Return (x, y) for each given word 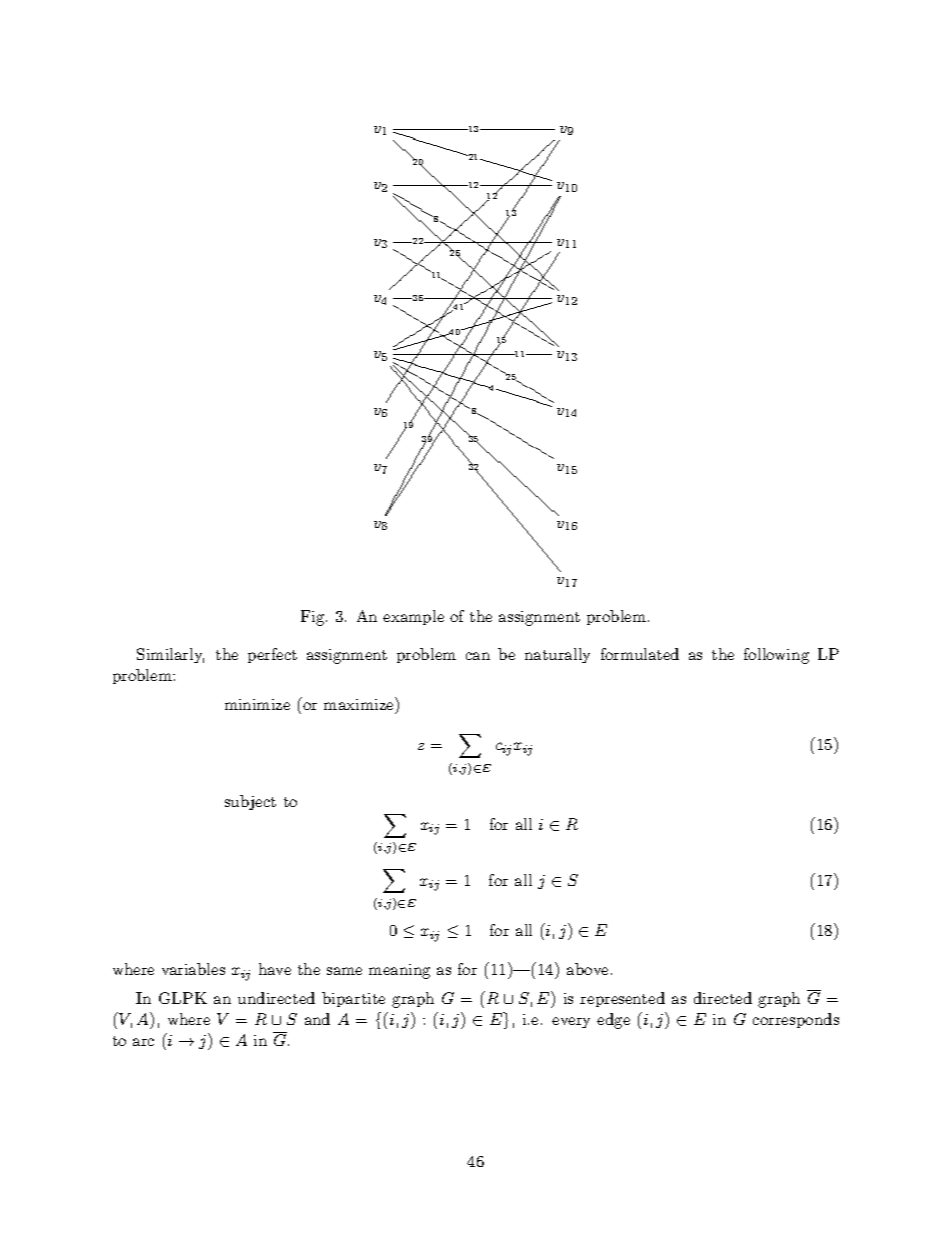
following (776, 656)
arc (143, 1042)
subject (250, 802)
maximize (360, 703)
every (571, 1022)
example (413, 617)
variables (193, 969)
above (587, 969)
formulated (640, 654)
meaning (399, 971)
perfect (272, 655)
